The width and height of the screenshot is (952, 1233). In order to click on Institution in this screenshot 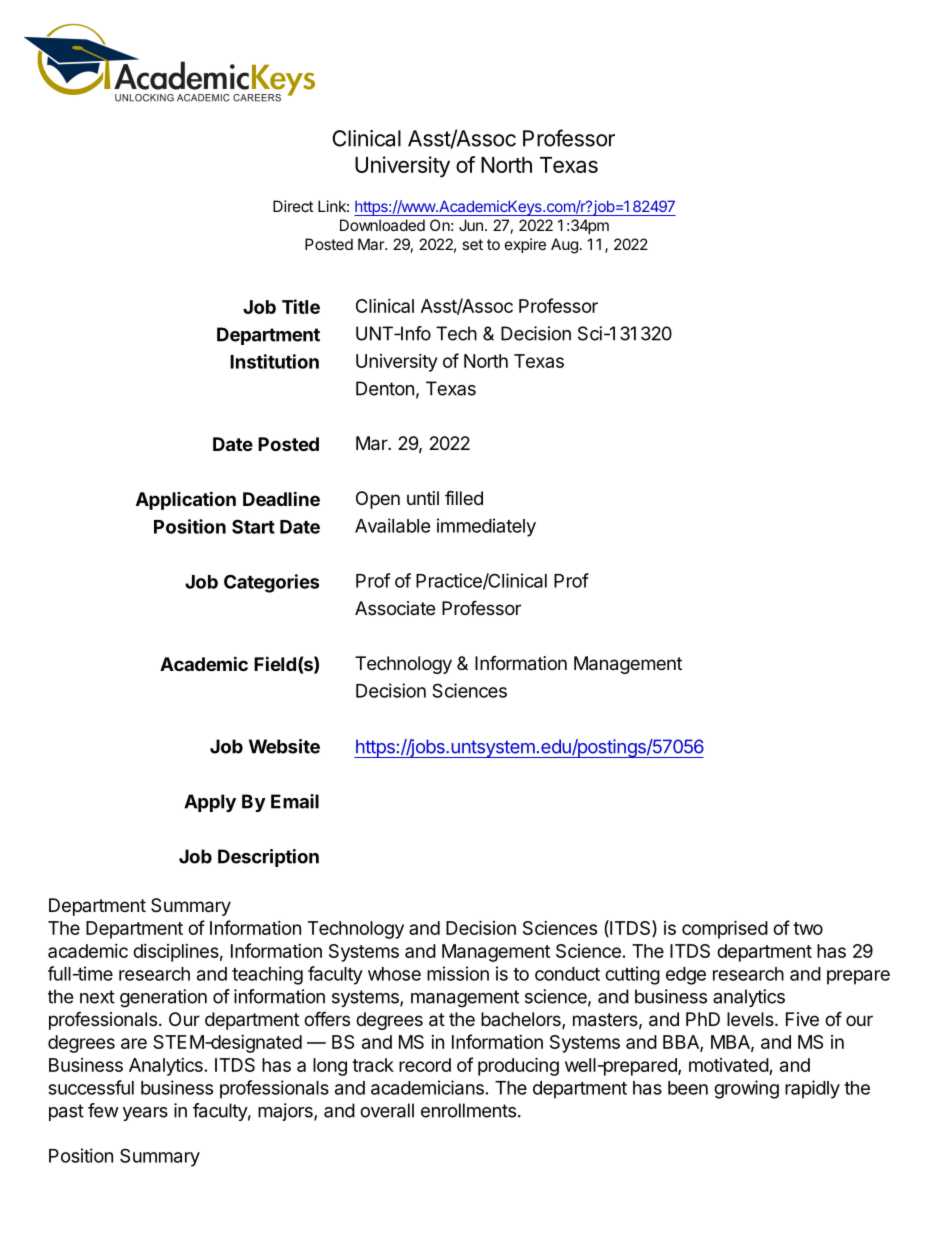, I will do `click(274, 361)`.
